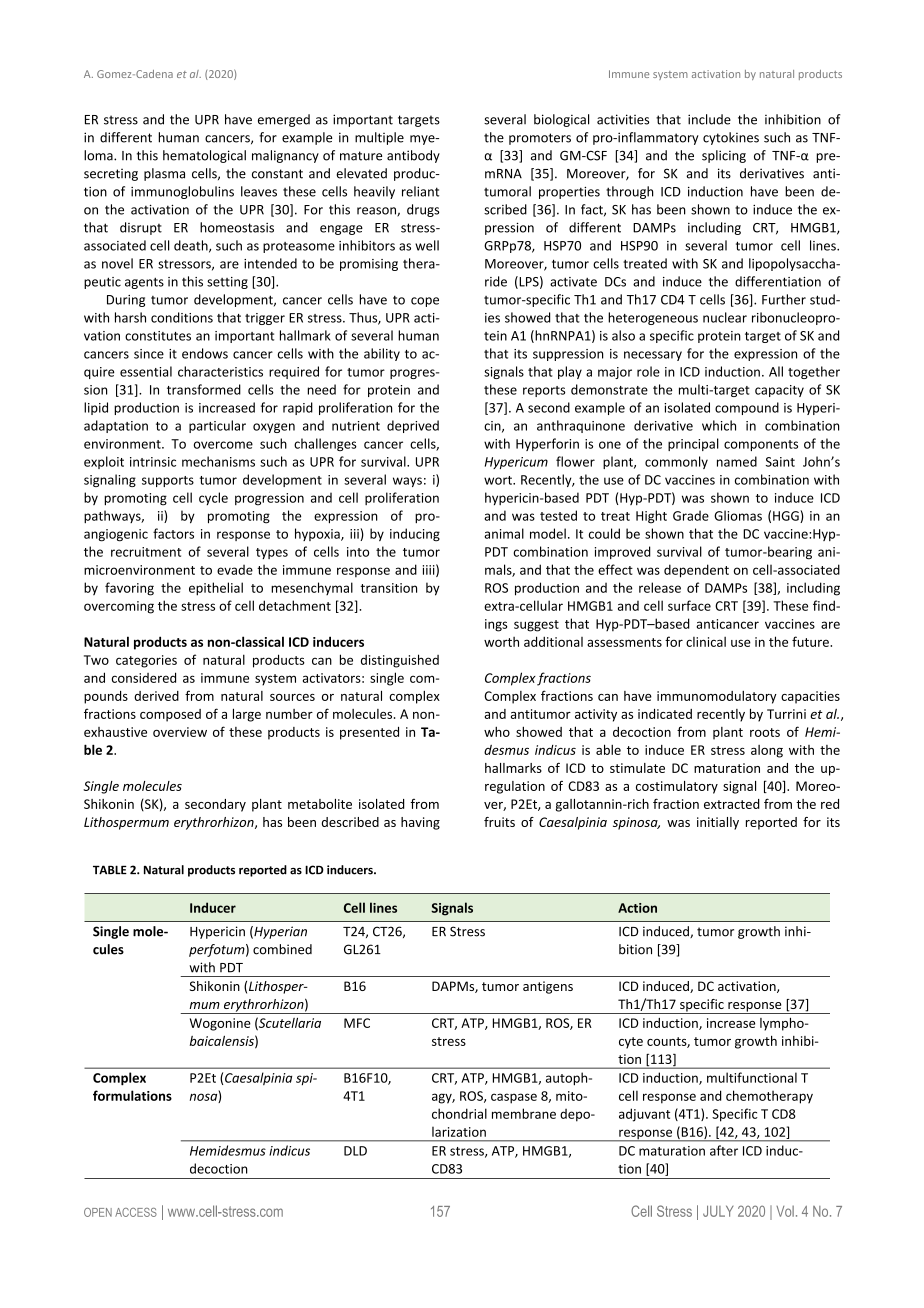  I want to click on clinical, so click(706, 642).
